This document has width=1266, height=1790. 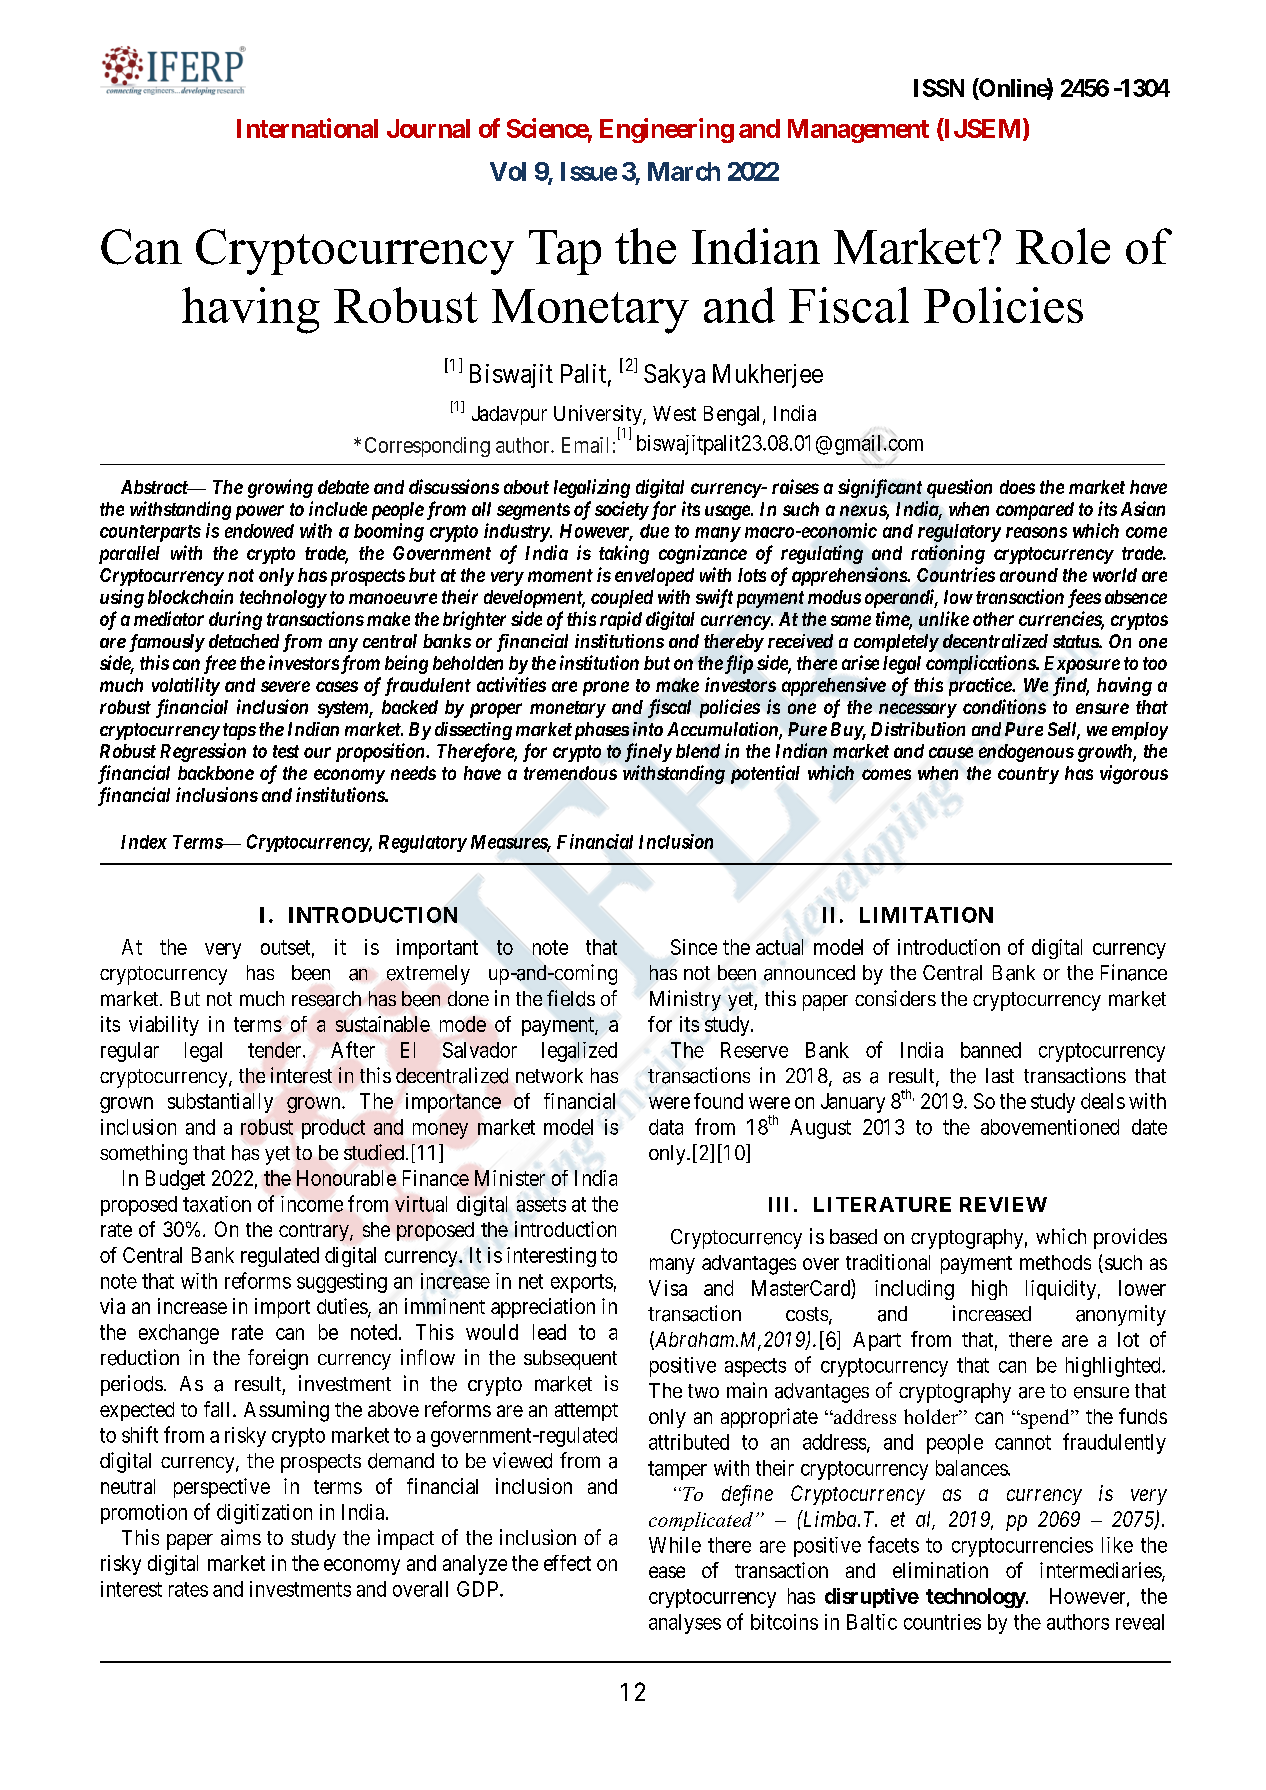 What do you see at coordinates (307, 128) in the document?
I see `International` at bounding box center [307, 128].
